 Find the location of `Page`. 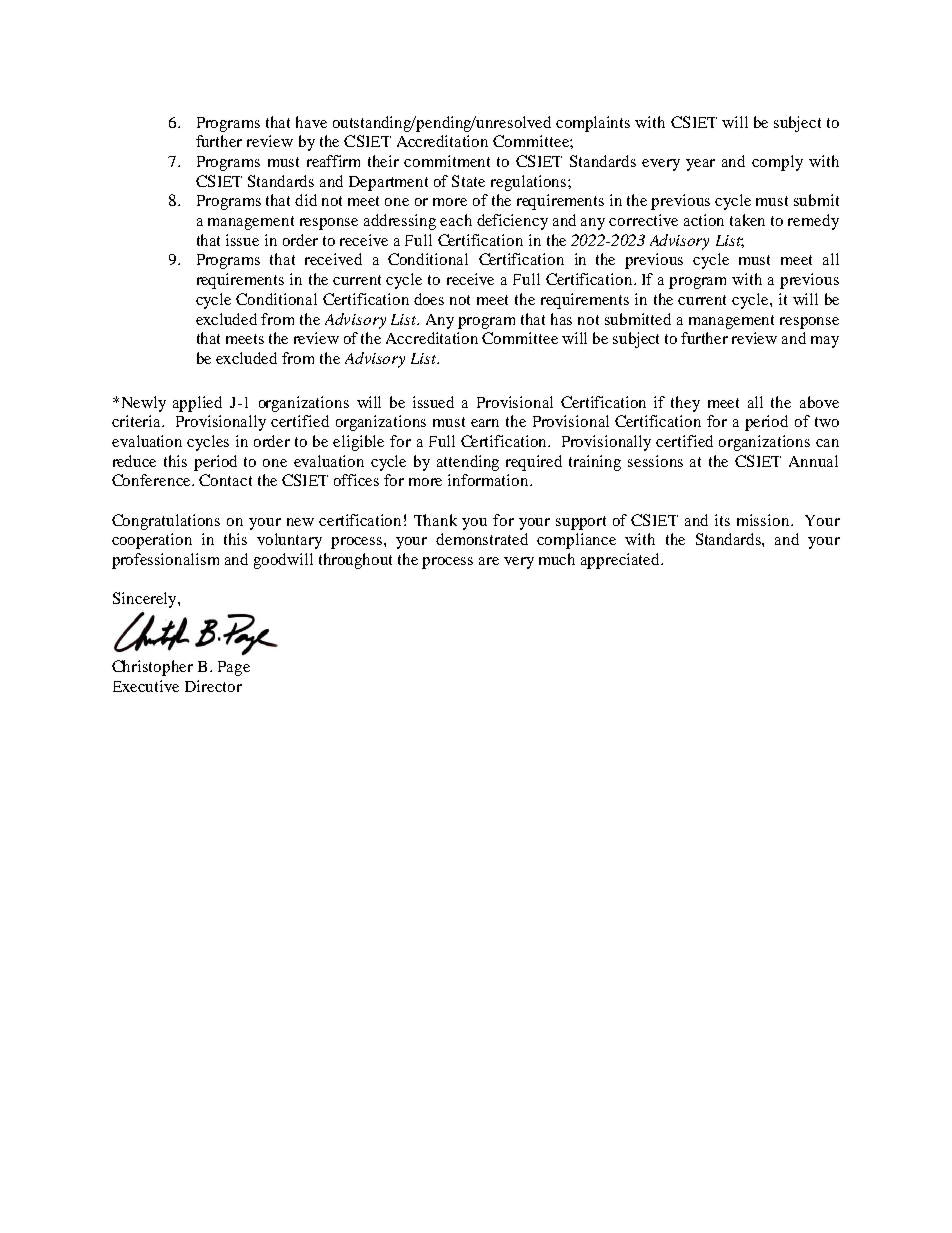

Page is located at coordinates (234, 668).
